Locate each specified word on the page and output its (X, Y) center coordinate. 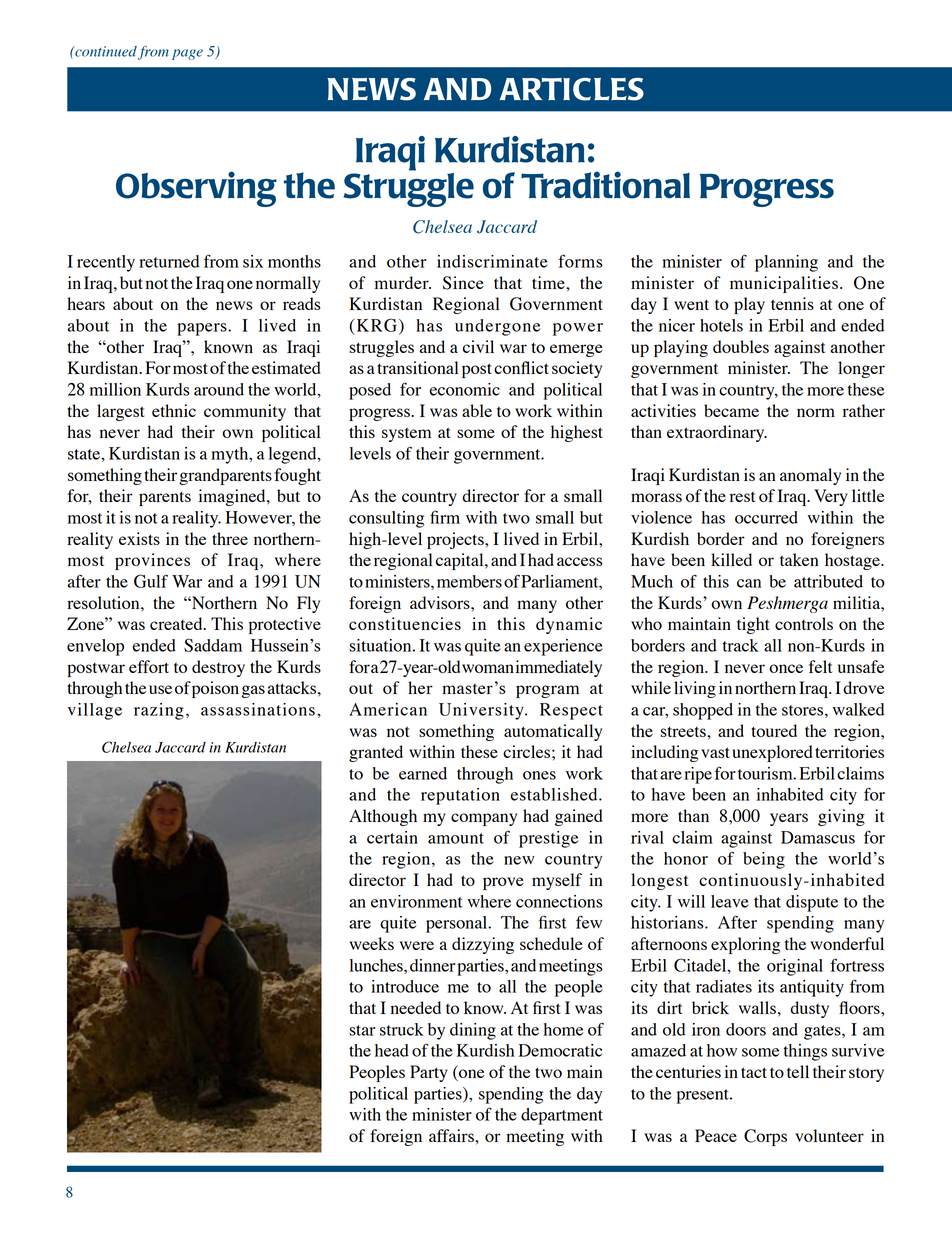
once (786, 668)
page (187, 54)
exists (139, 538)
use (160, 689)
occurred (766, 517)
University (482, 711)
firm (445, 517)
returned (169, 261)
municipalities (784, 284)
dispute (812, 903)
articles (572, 89)
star (362, 1030)
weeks (371, 943)
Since (463, 283)
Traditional (605, 185)
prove (503, 883)
